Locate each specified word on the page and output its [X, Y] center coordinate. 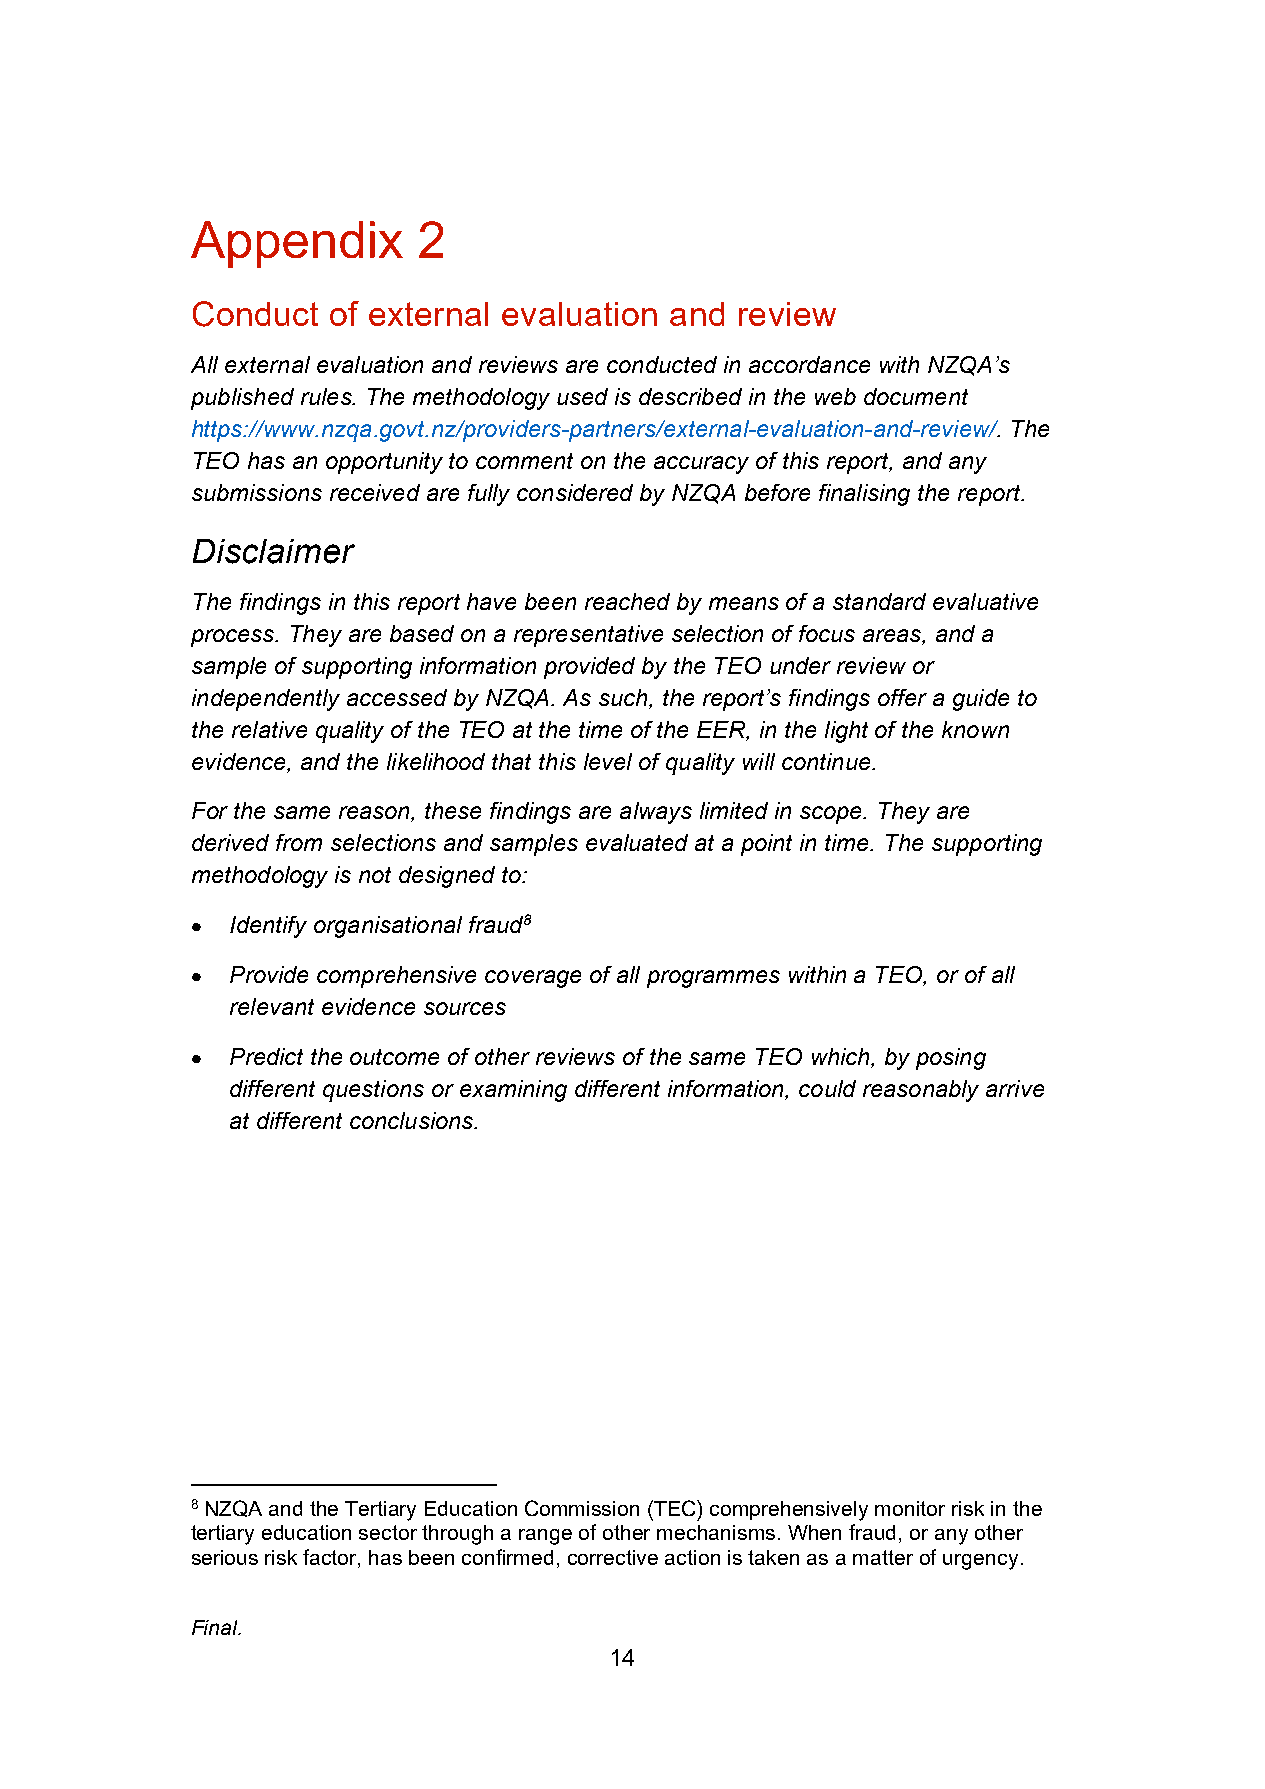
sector [388, 1532]
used [582, 396]
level [608, 761]
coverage [533, 979]
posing [951, 1059]
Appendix [297, 244]
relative [269, 729]
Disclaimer [274, 551]
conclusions [413, 1120]
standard [879, 601]
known [975, 729]
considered [575, 492]
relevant [272, 1006]
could [827, 1088]
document [916, 396]
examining [513, 1091]
